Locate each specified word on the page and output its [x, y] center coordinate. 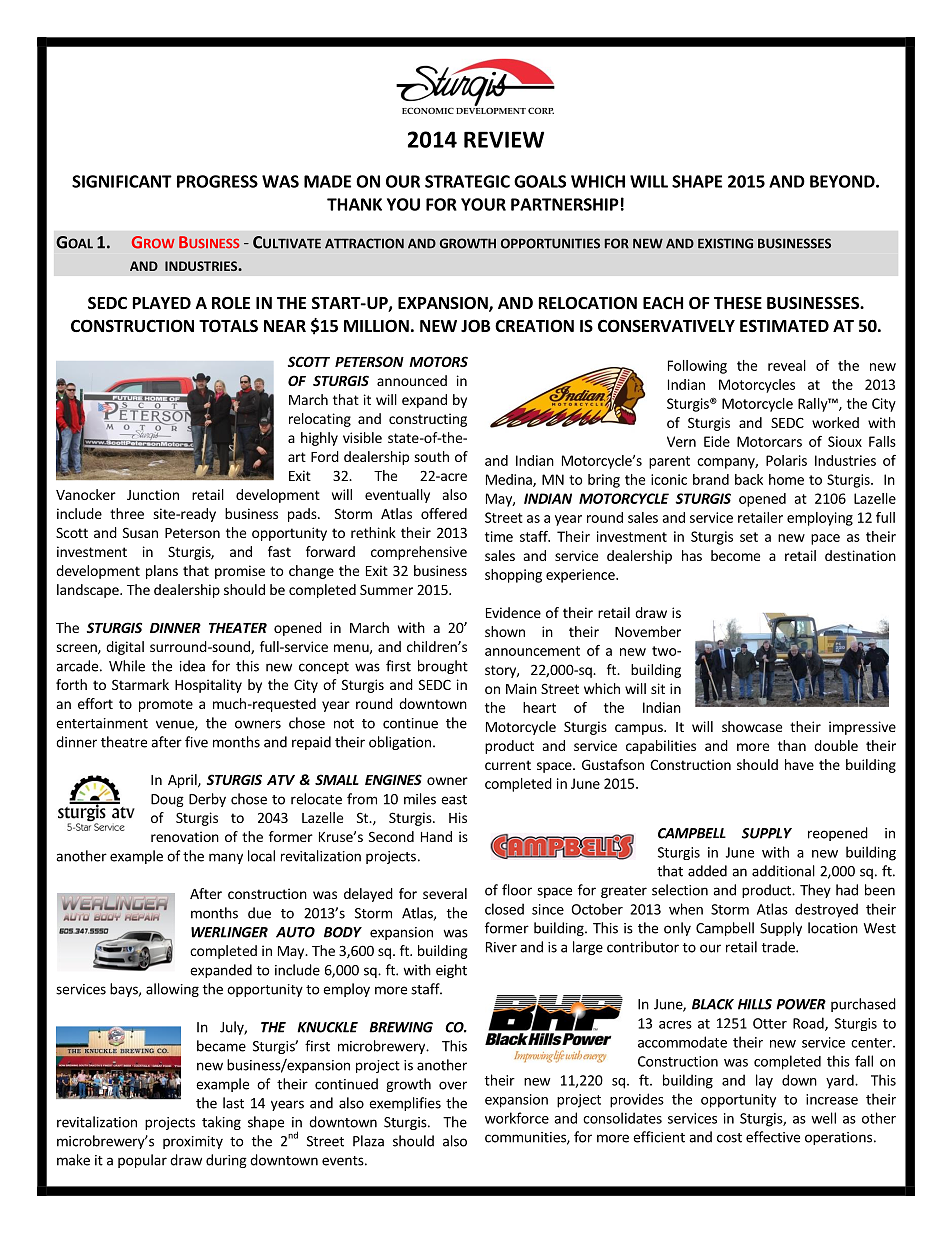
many [226, 858]
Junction [153, 494]
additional [783, 871]
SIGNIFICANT [122, 181]
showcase [752, 726]
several [445, 893]
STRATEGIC [467, 181]
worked [835, 422]
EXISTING [725, 243]
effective [773, 1137]
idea [192, 666]
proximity [193, 1142]
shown [505, 631]
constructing [428, 420]
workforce [517, 1118]
